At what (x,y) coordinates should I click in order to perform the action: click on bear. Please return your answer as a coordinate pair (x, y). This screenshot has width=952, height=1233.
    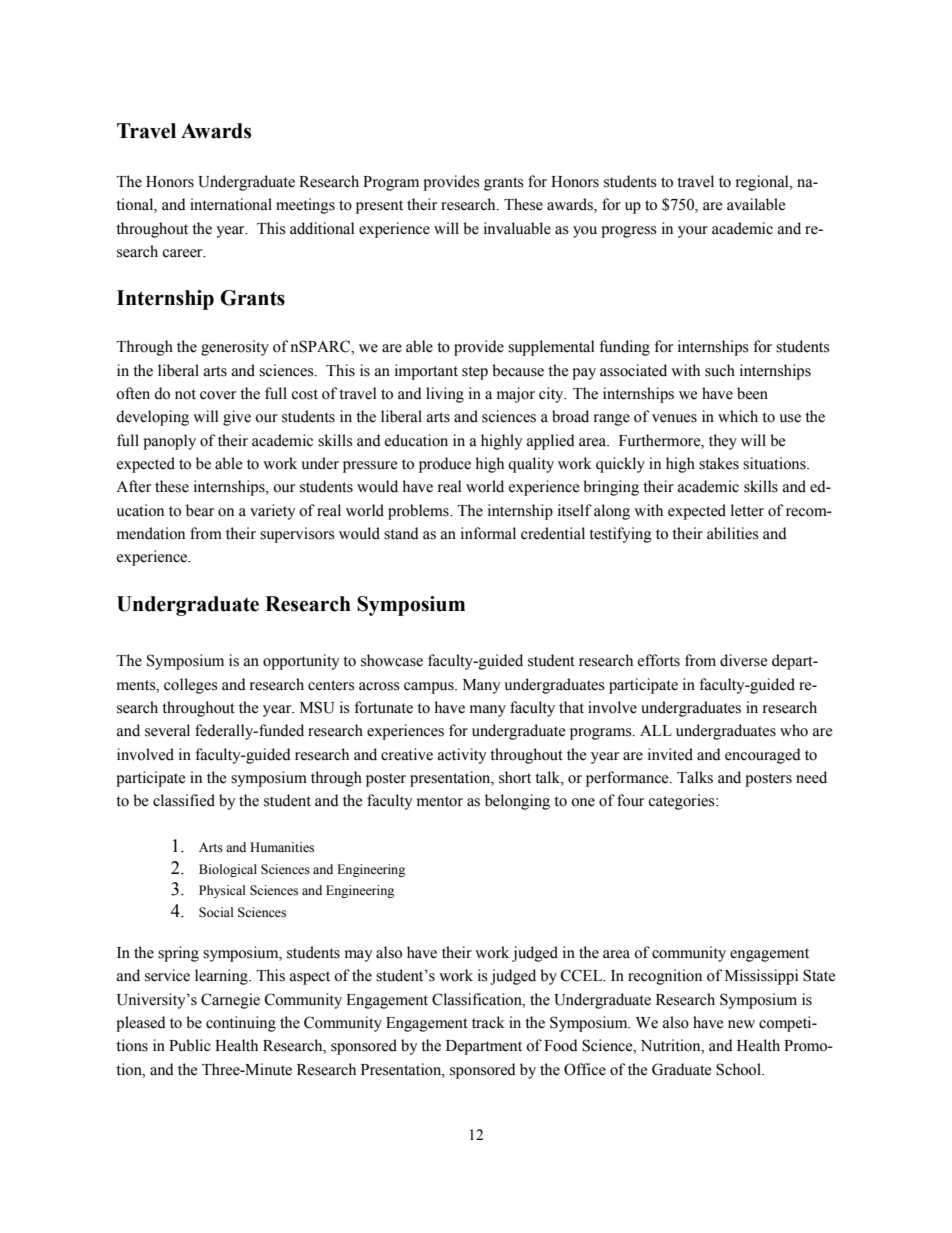
    Looking at the image, I should click on (200, 510).
